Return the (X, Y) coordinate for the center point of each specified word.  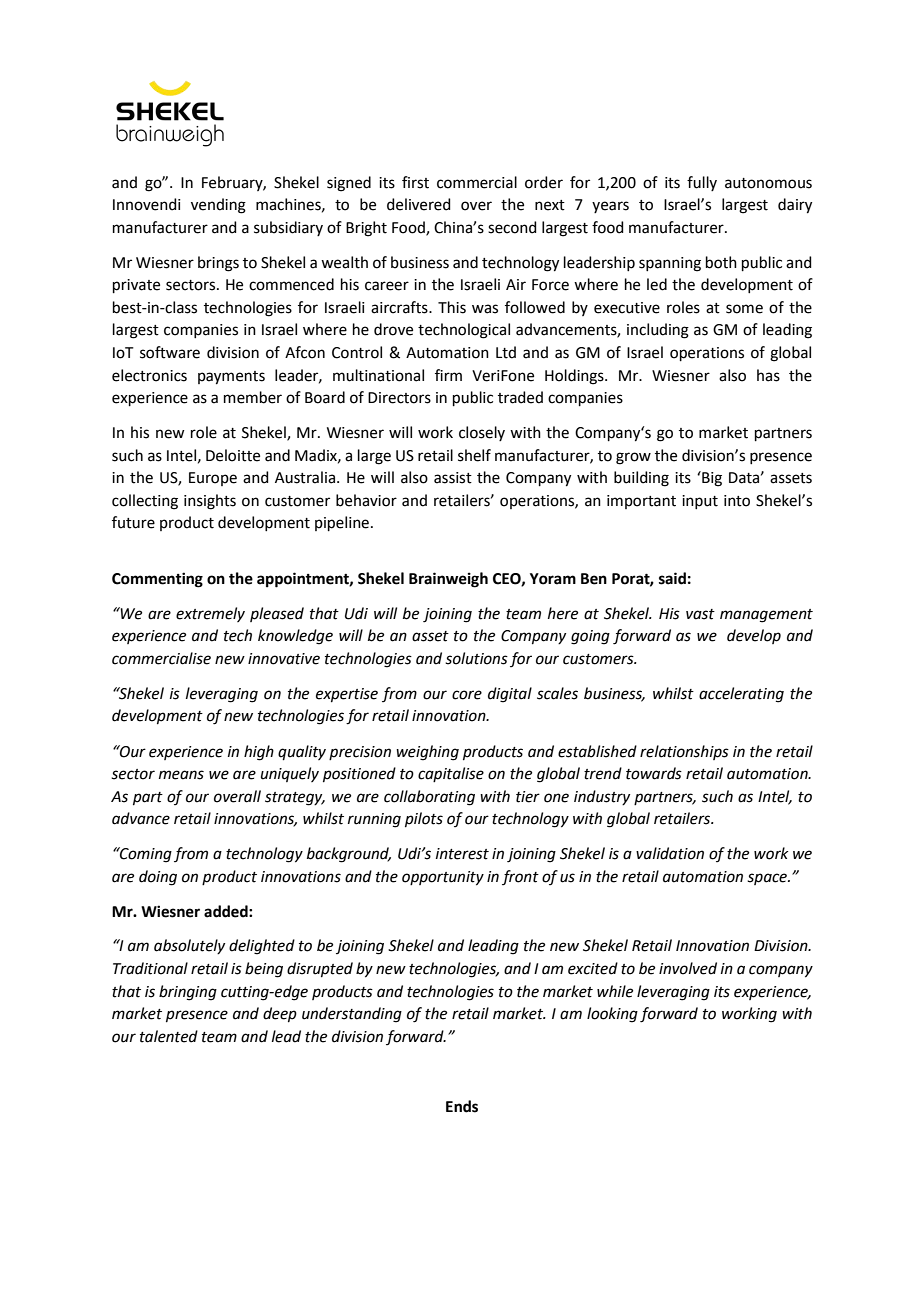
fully (702, 183)
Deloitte (233, 455)
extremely (210, 614)
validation (670, 853)
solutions (476, 658)
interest (462, 854)
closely (482, 433)
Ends (462, 1106)
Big (711, 479)
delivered (419, 204)
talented (169, 1036)
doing (158, 878)
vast (700, 614)
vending (218, 206)
